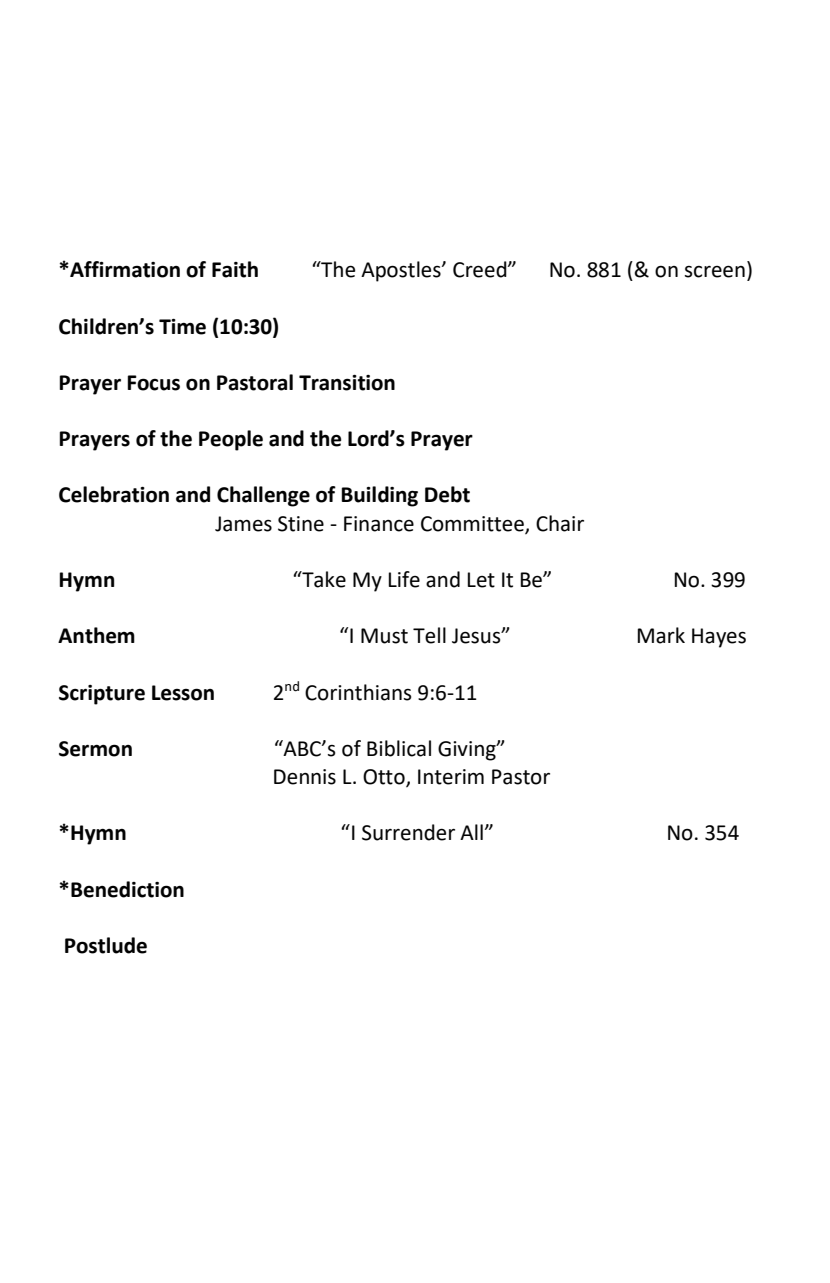  Describe the element at coordinates (124, 269) in the screenshot. I see `Affirmation` at that location.
